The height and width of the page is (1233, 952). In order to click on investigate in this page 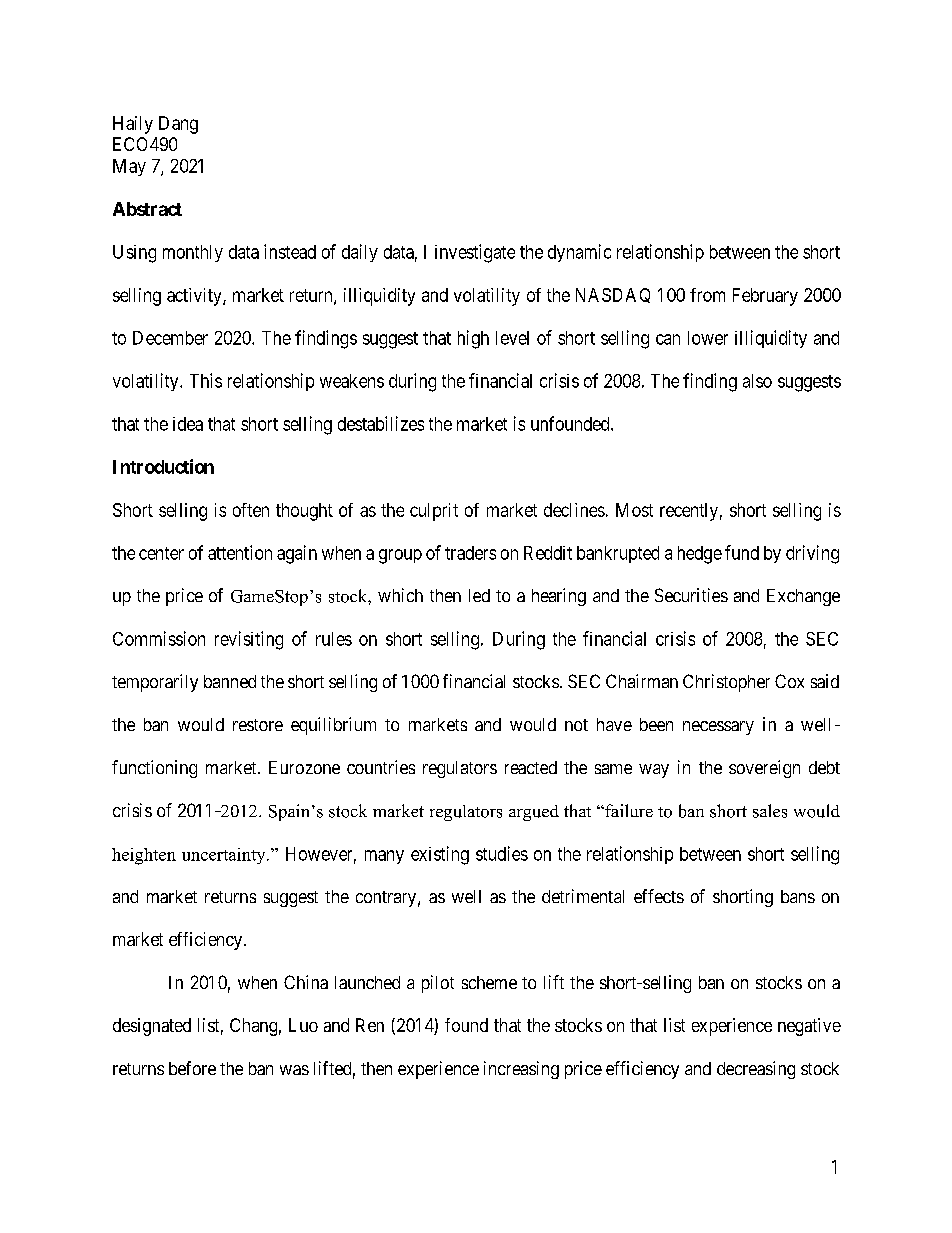, I will do `click(475, 253)`.
